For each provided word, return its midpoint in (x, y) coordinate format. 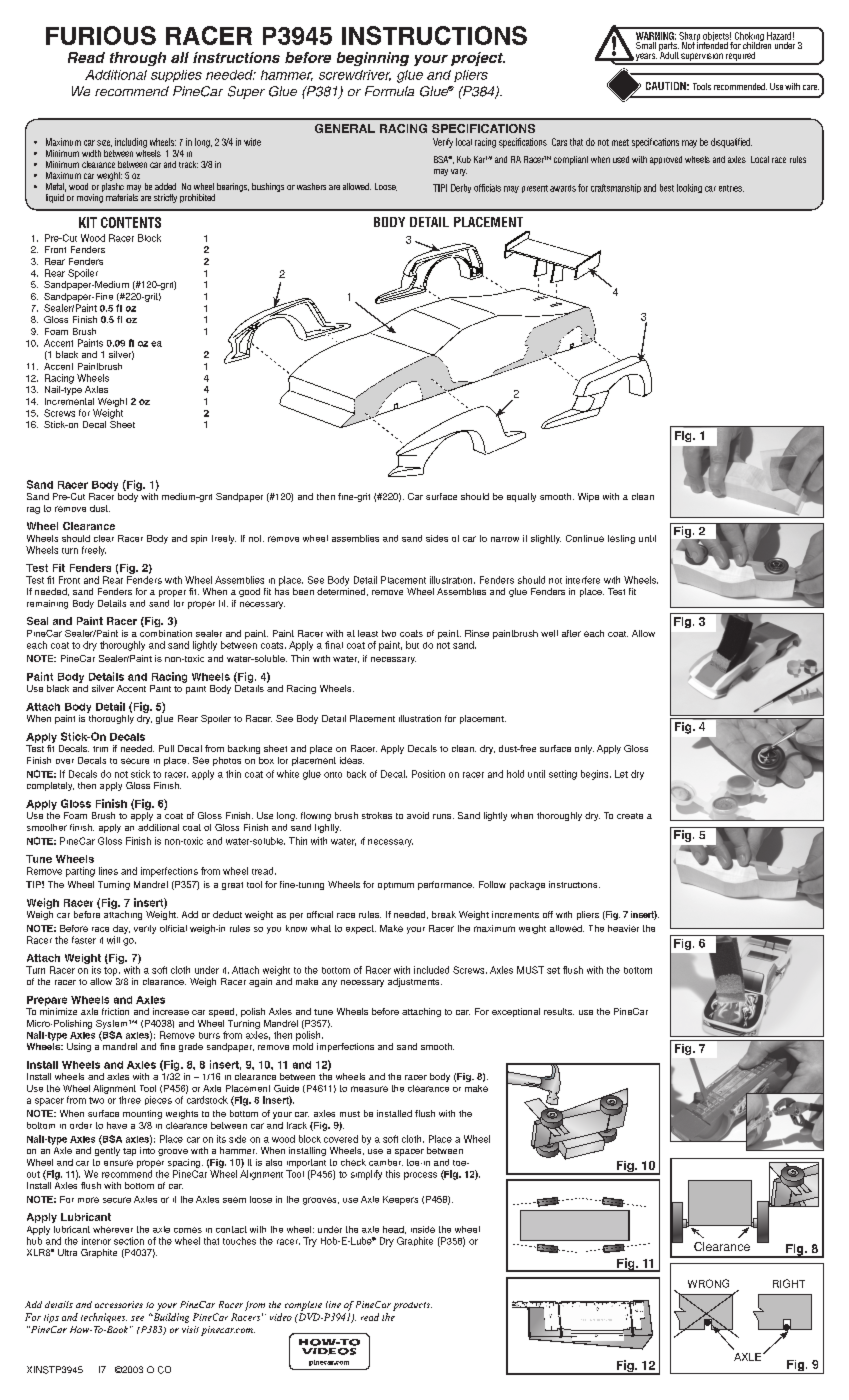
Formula (389, 91)
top (112, 971)
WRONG (708, 1283)
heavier (623, 928)
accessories (119, 1304)
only (584, 749)
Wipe (588, 497)
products (412, 1306)
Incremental (69, 401)
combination (166, 633)
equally (521, 497)
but (412, 645)
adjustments (415, 982)
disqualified (731, 143)
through (138, 59)
